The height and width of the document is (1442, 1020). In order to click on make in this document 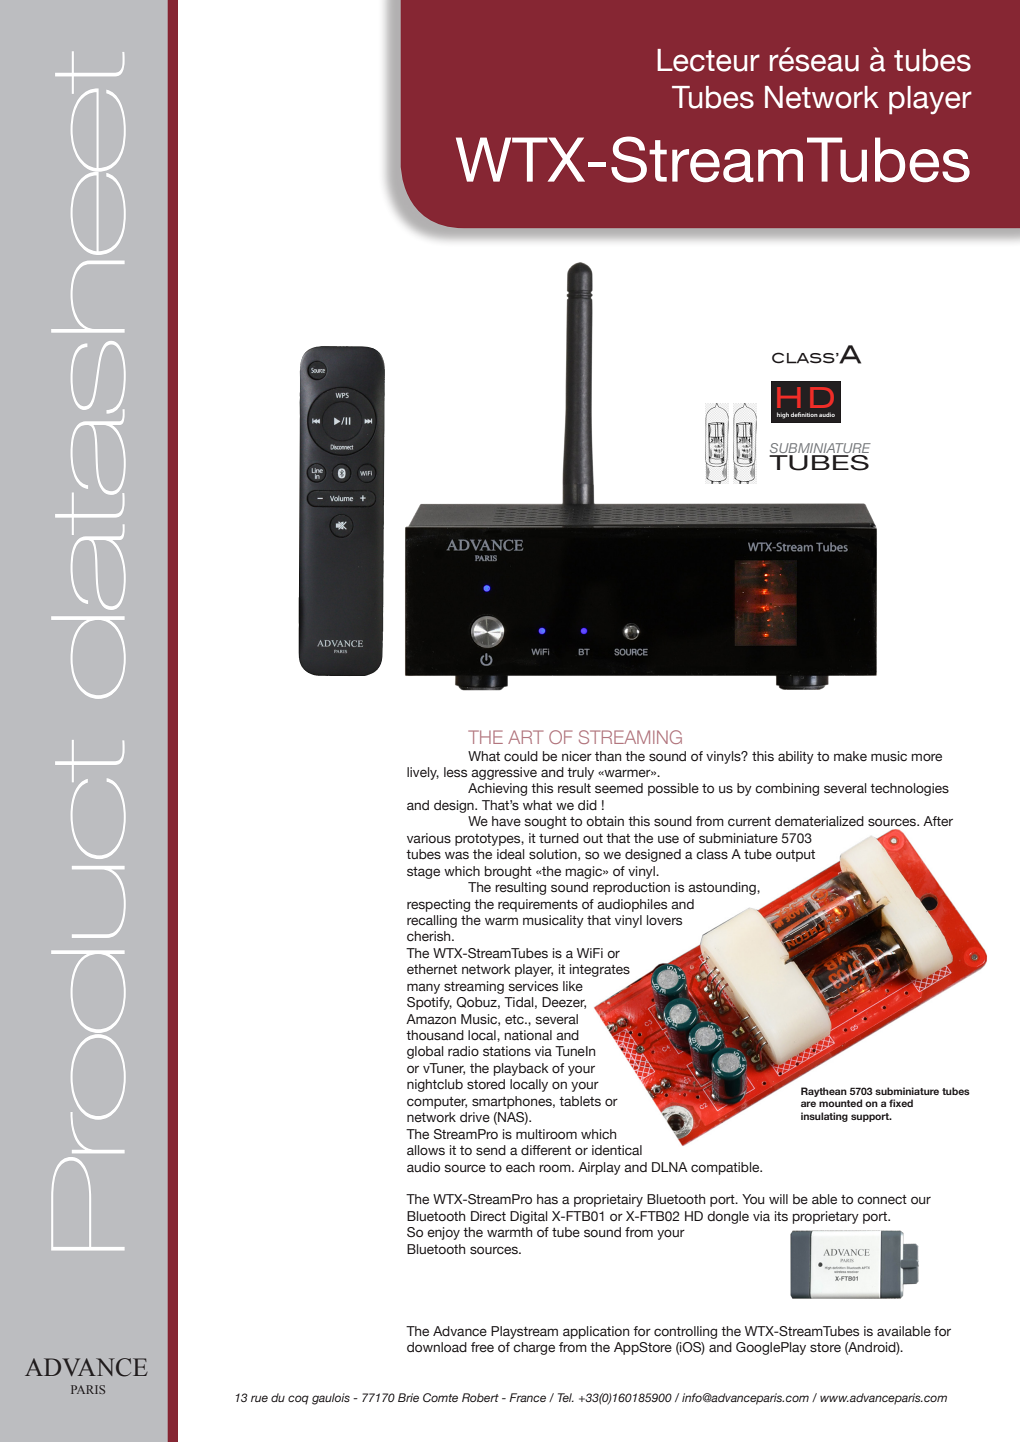, I will do `click(850, 756)`.
